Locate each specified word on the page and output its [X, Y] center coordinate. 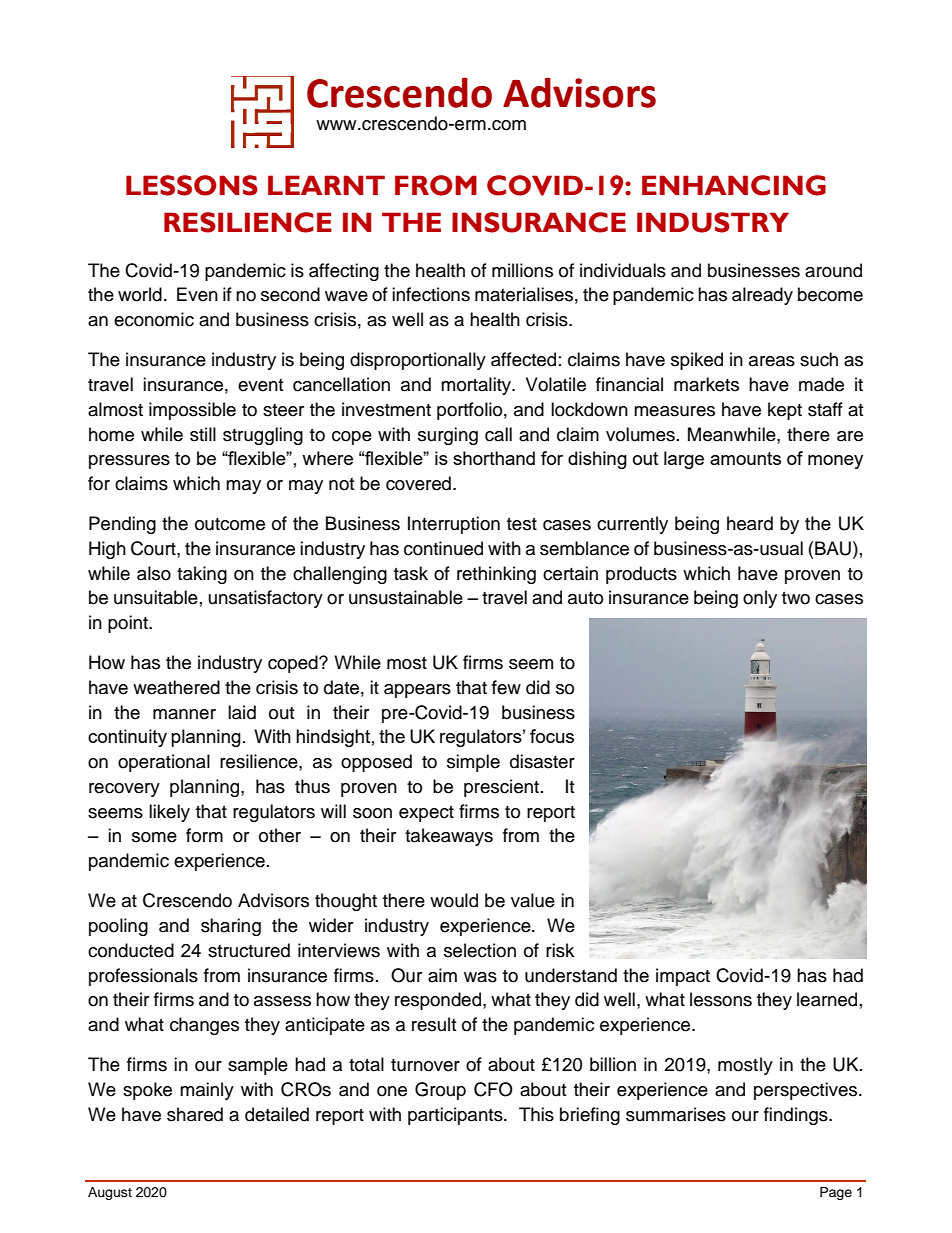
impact [683, 977]
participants [456, 1116]
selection [480, 950]
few [506, 687]
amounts [745, 458]
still [203, 434]
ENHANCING [734, 185]
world [140, 294]
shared [195, 1114]
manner [184, 714]
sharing [231, 927]
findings [797, 1116]
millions [522, 270]
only [760, 599]
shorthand [494, 458]
